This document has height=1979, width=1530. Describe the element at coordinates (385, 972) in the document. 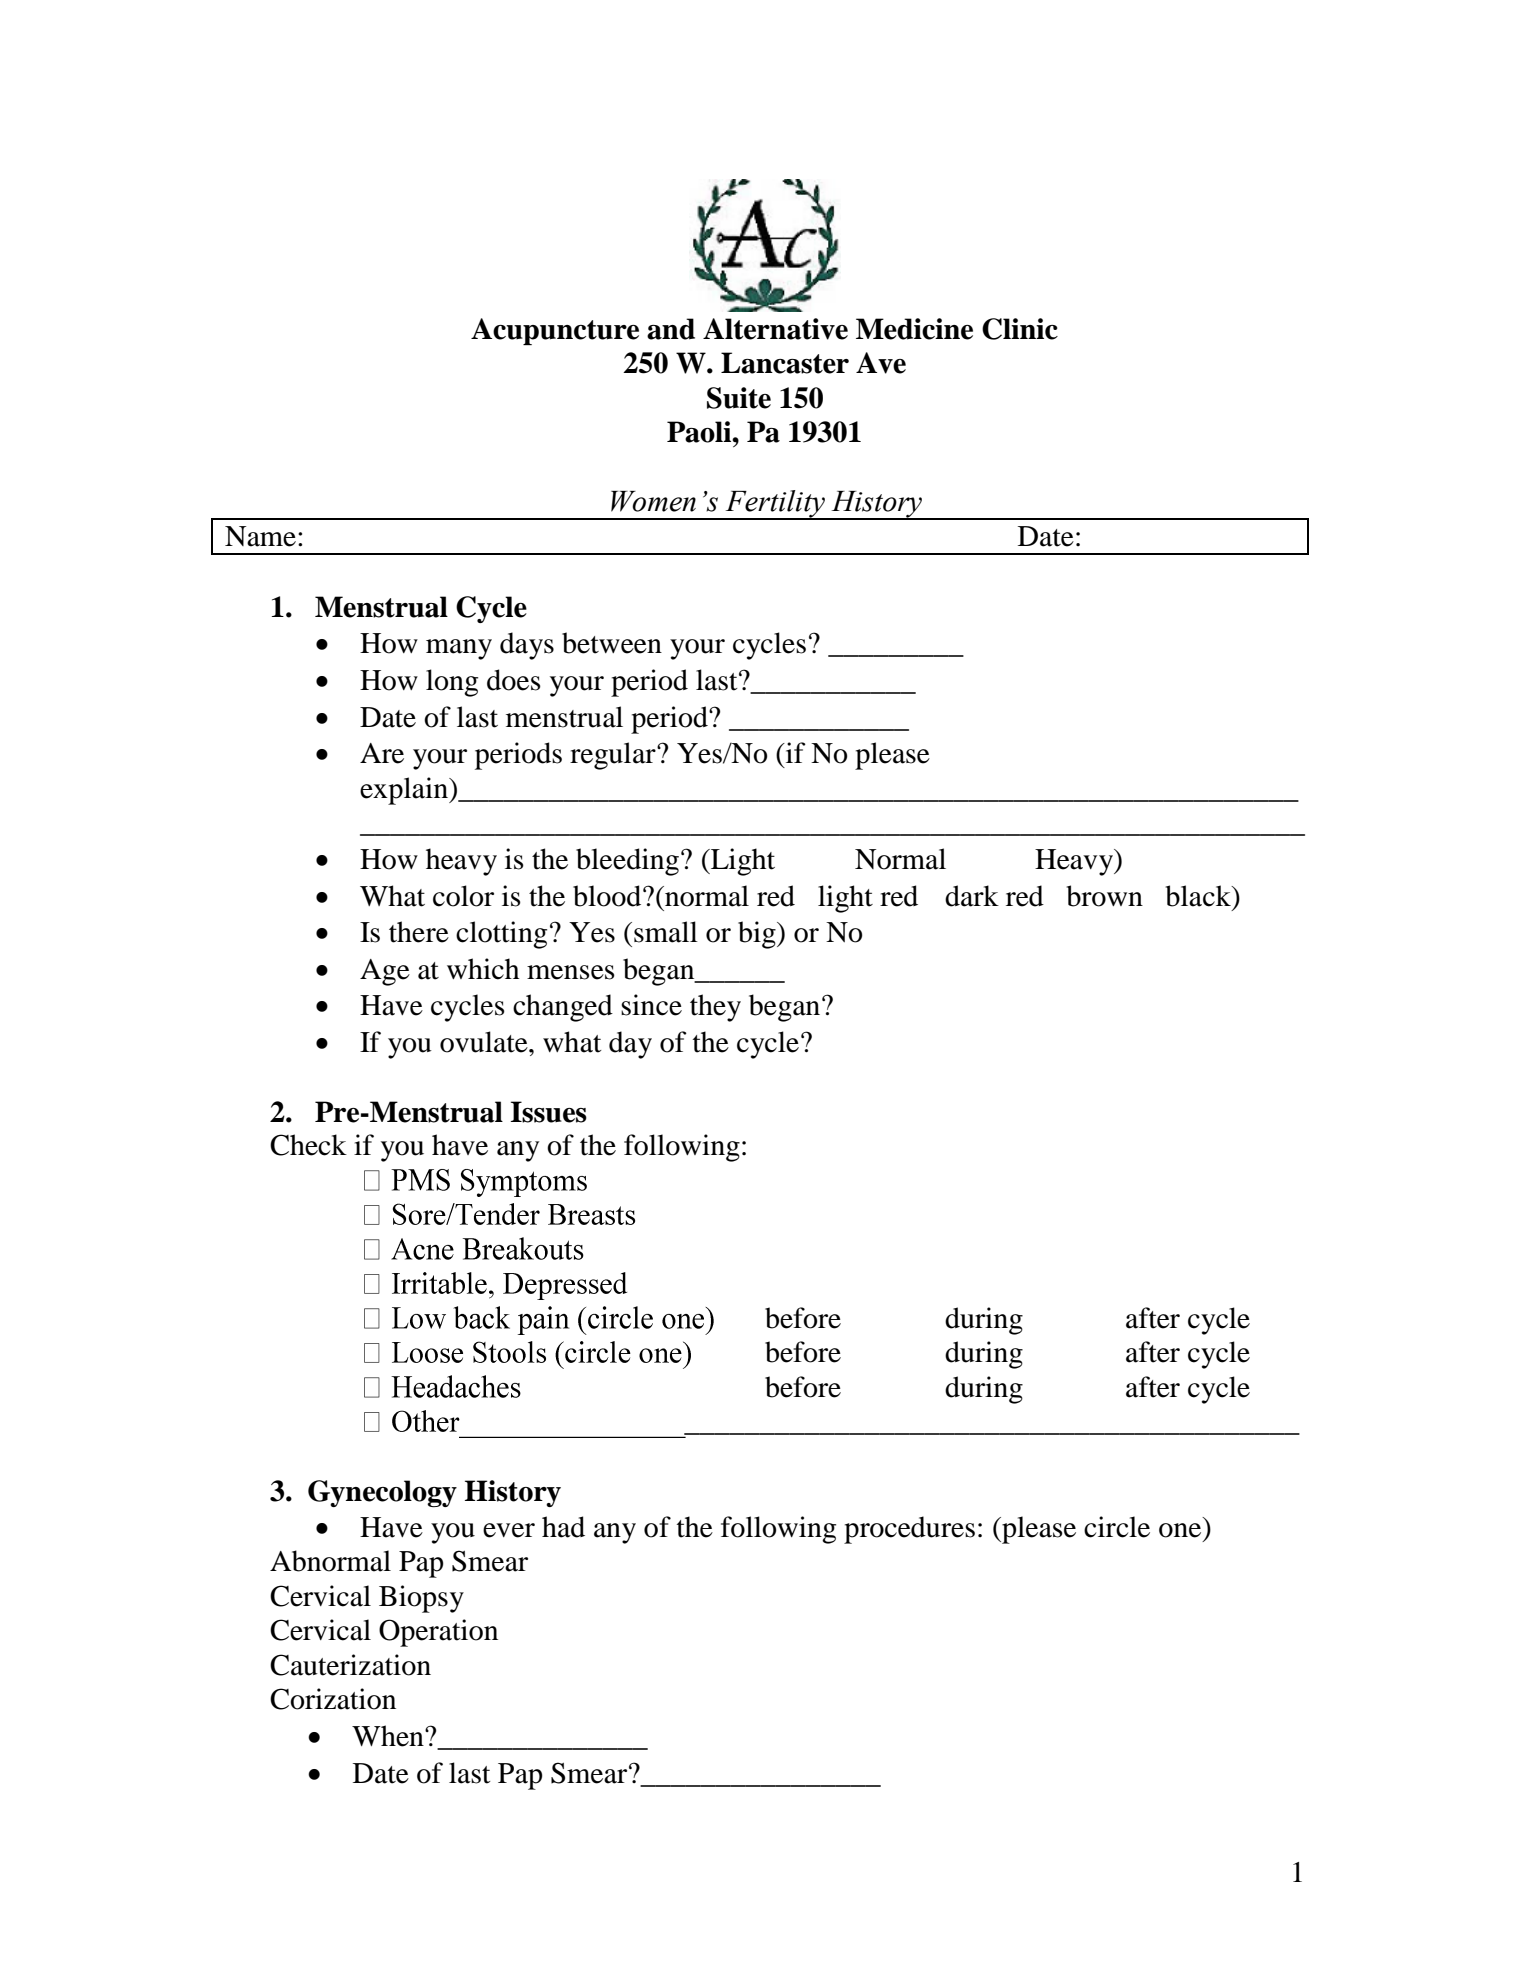

I see `Age` at that location.
